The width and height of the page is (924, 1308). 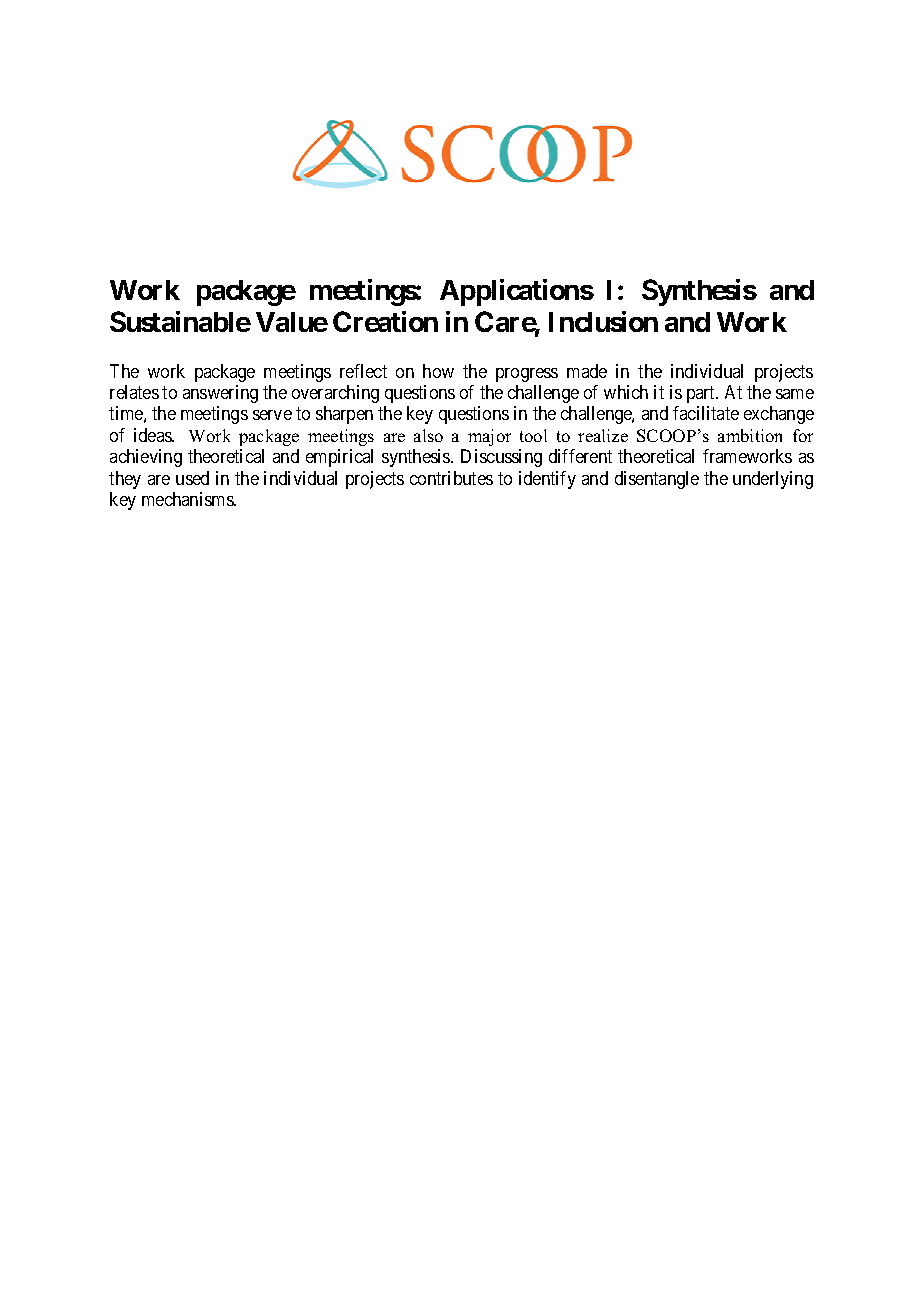 I want to click on how, so click(x=438, y=371).
